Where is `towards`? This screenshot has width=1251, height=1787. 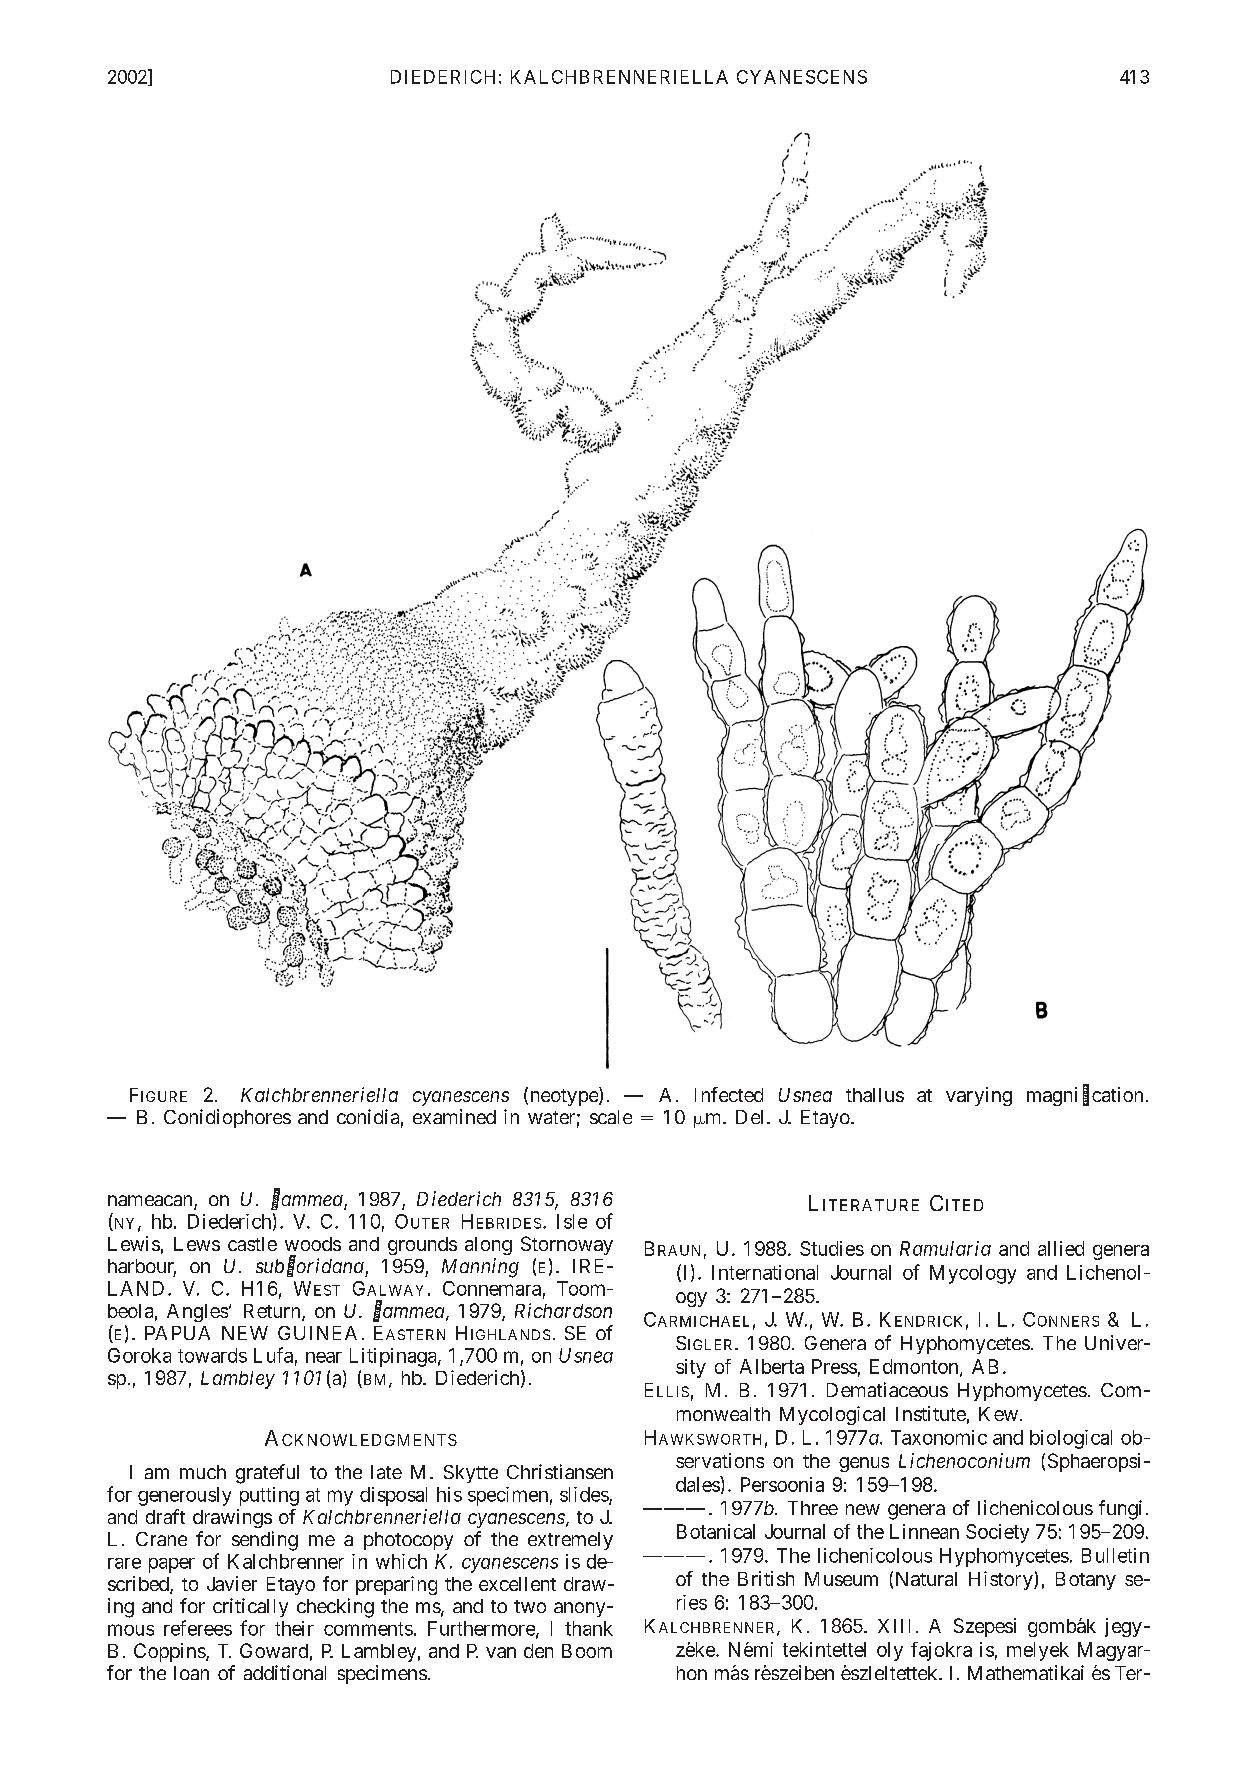 towards is located at coordinates (212, 1355).
